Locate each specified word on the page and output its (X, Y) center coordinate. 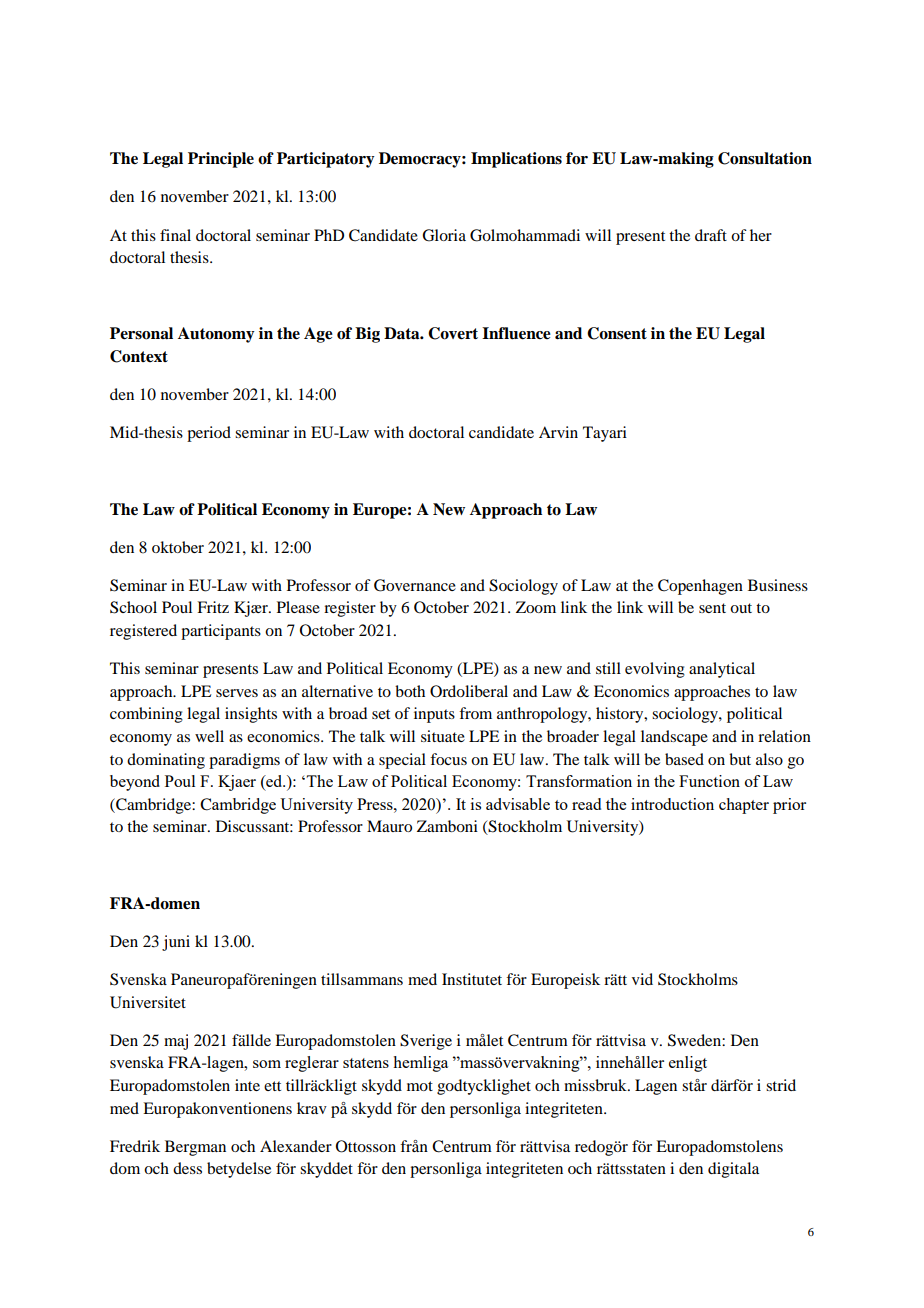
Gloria (444, 235)
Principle (221, 160)
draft (711, 235)
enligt (688, 1064)
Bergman (195, 1148)
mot (420, 1086)
